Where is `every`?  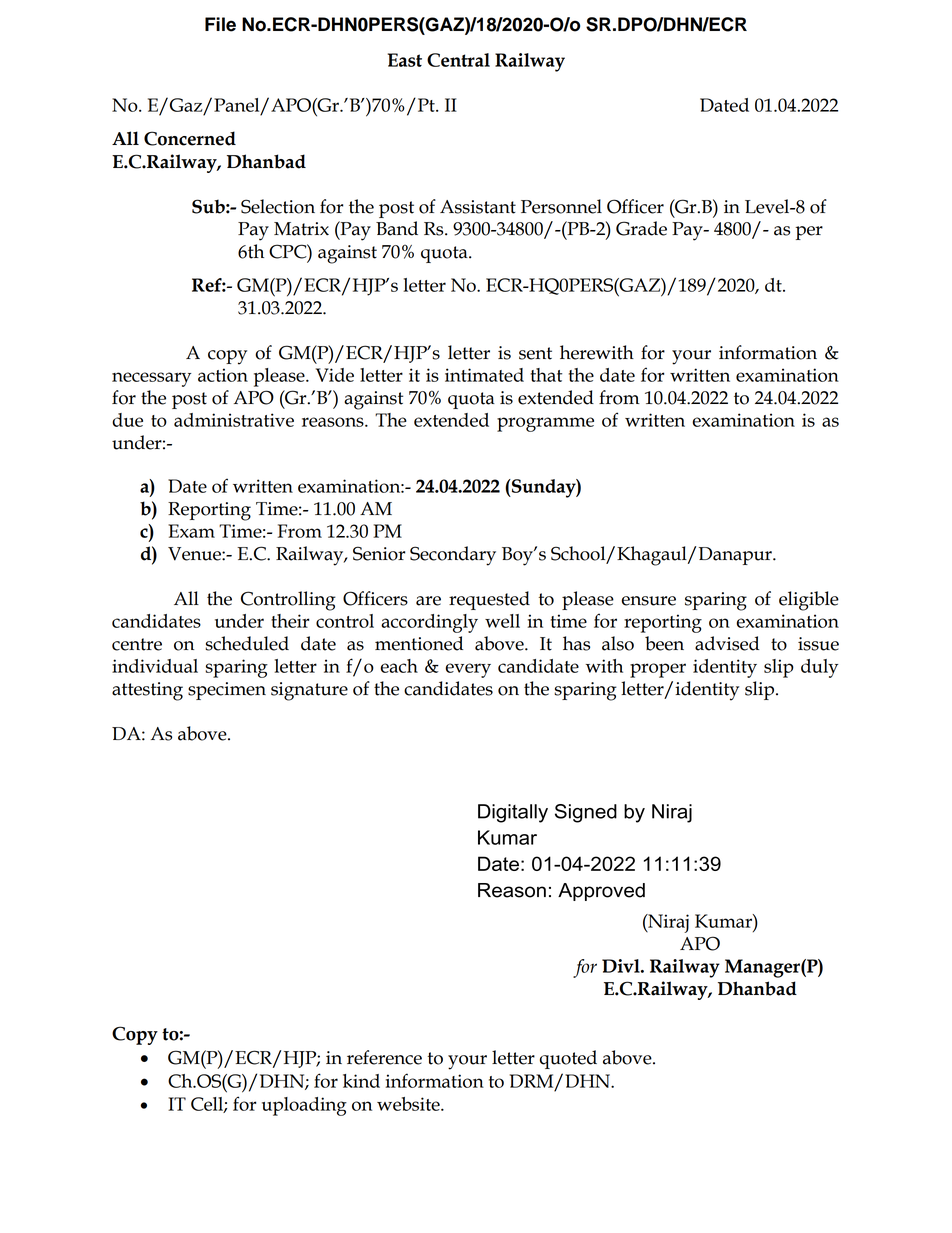 every is located at coordinates (468, 670).
